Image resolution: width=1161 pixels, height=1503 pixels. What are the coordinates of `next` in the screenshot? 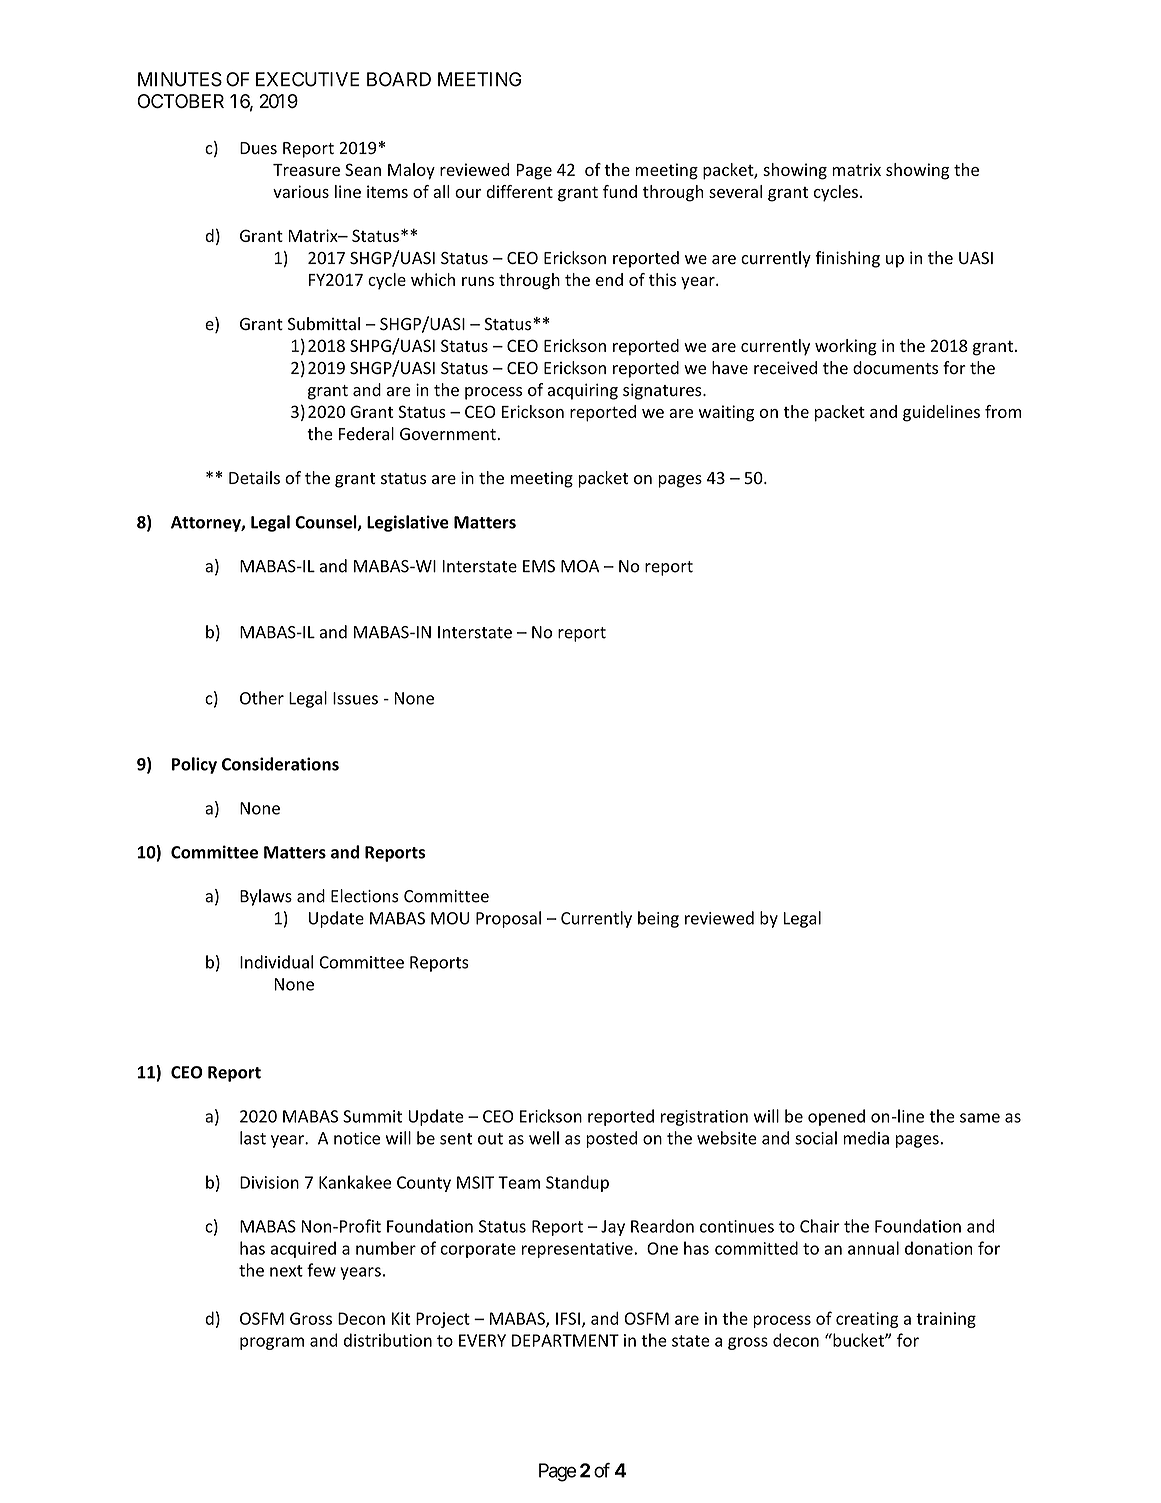 It's located at (286, 1271).
